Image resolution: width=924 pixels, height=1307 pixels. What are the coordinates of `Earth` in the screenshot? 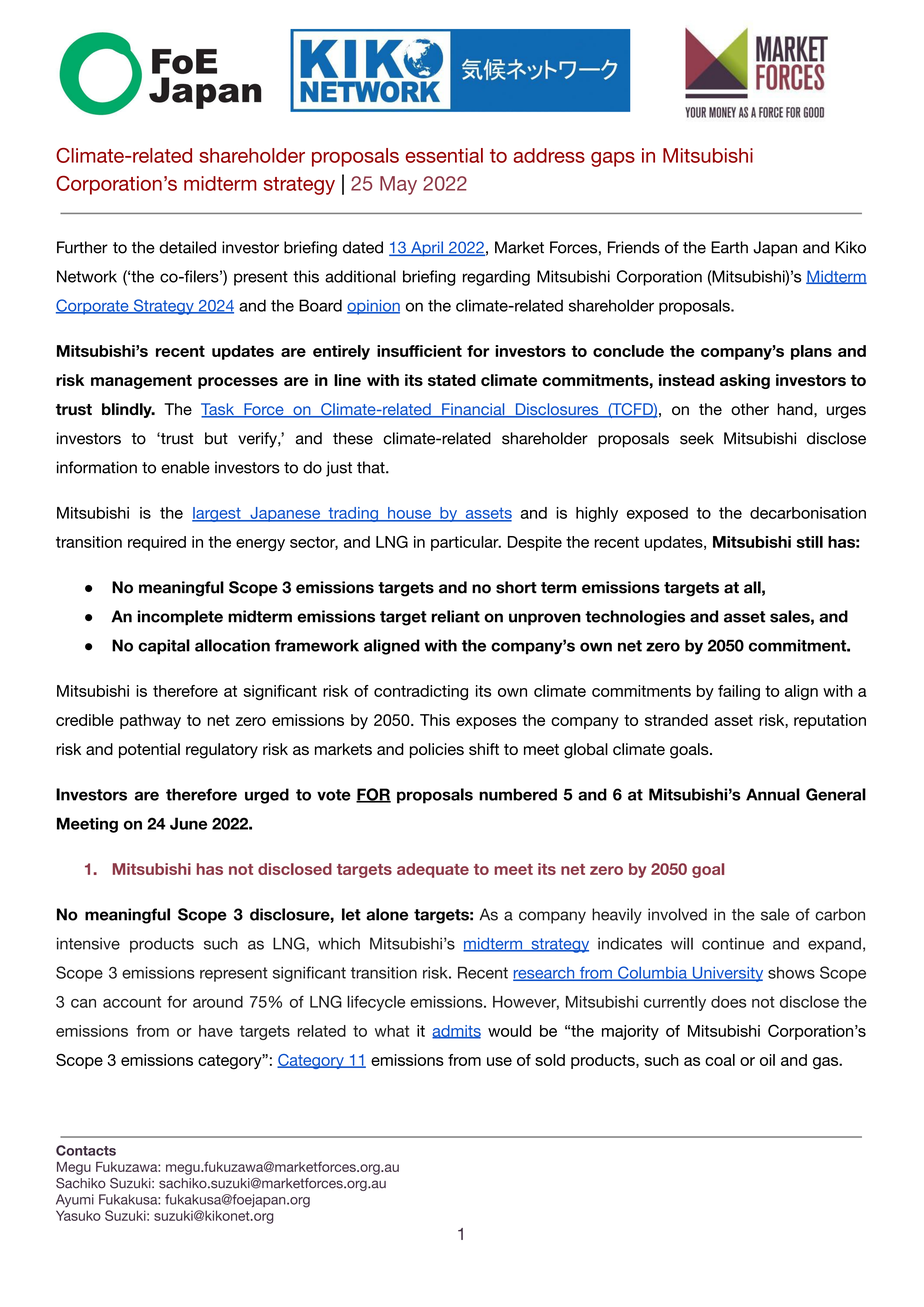 It's located at (729, 247).
